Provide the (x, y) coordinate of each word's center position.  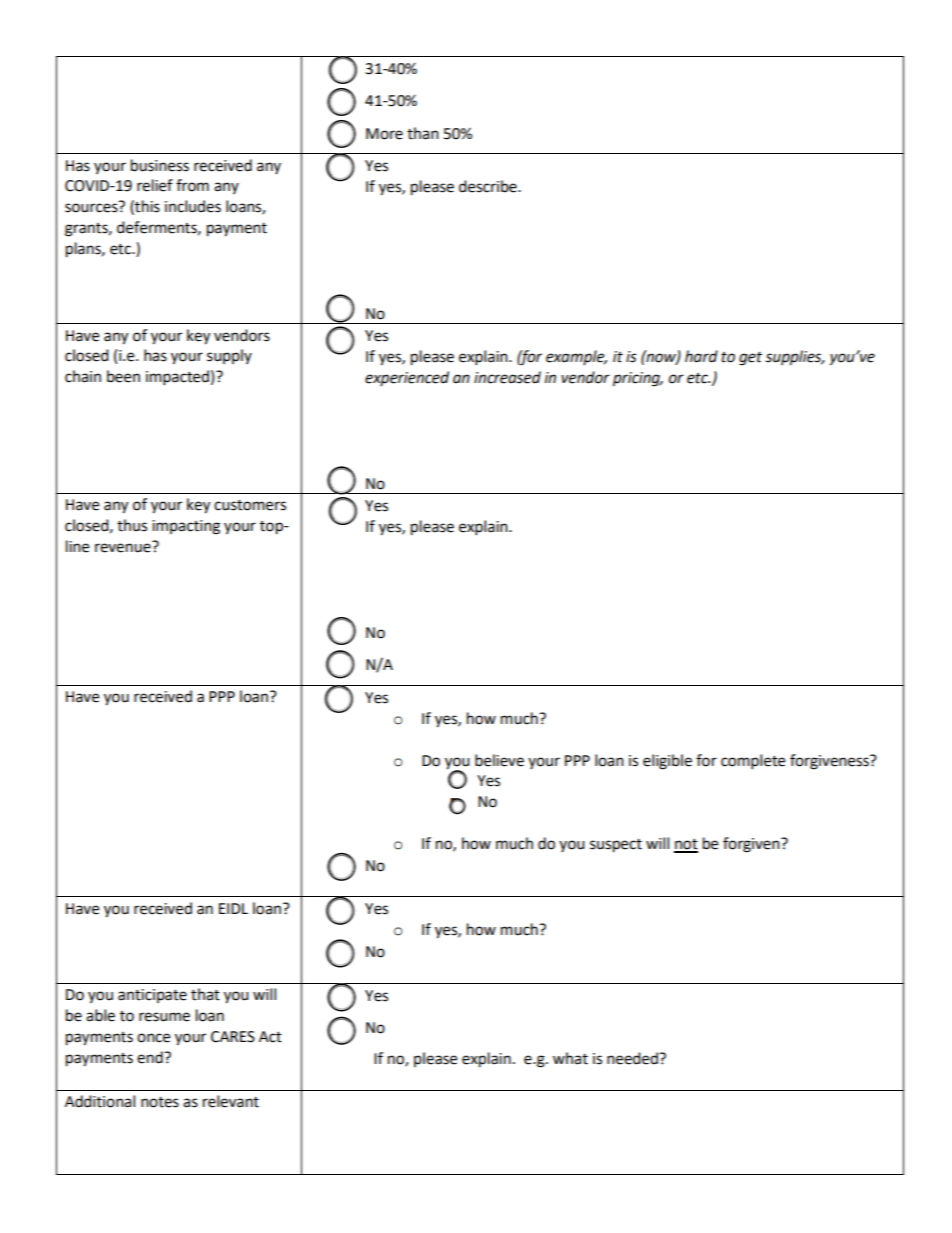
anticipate (152, 996)
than (423, 133)
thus (132, 525)
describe (489, 186)
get (750, 359)
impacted (177, 378)
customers (250, 505)
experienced (407, 378)
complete (753, 762)
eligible (667, 762)
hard (701, 356)
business (160, 165)
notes (160, 1102)
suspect (616, 846)
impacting (186, 527)
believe (499, 760)
